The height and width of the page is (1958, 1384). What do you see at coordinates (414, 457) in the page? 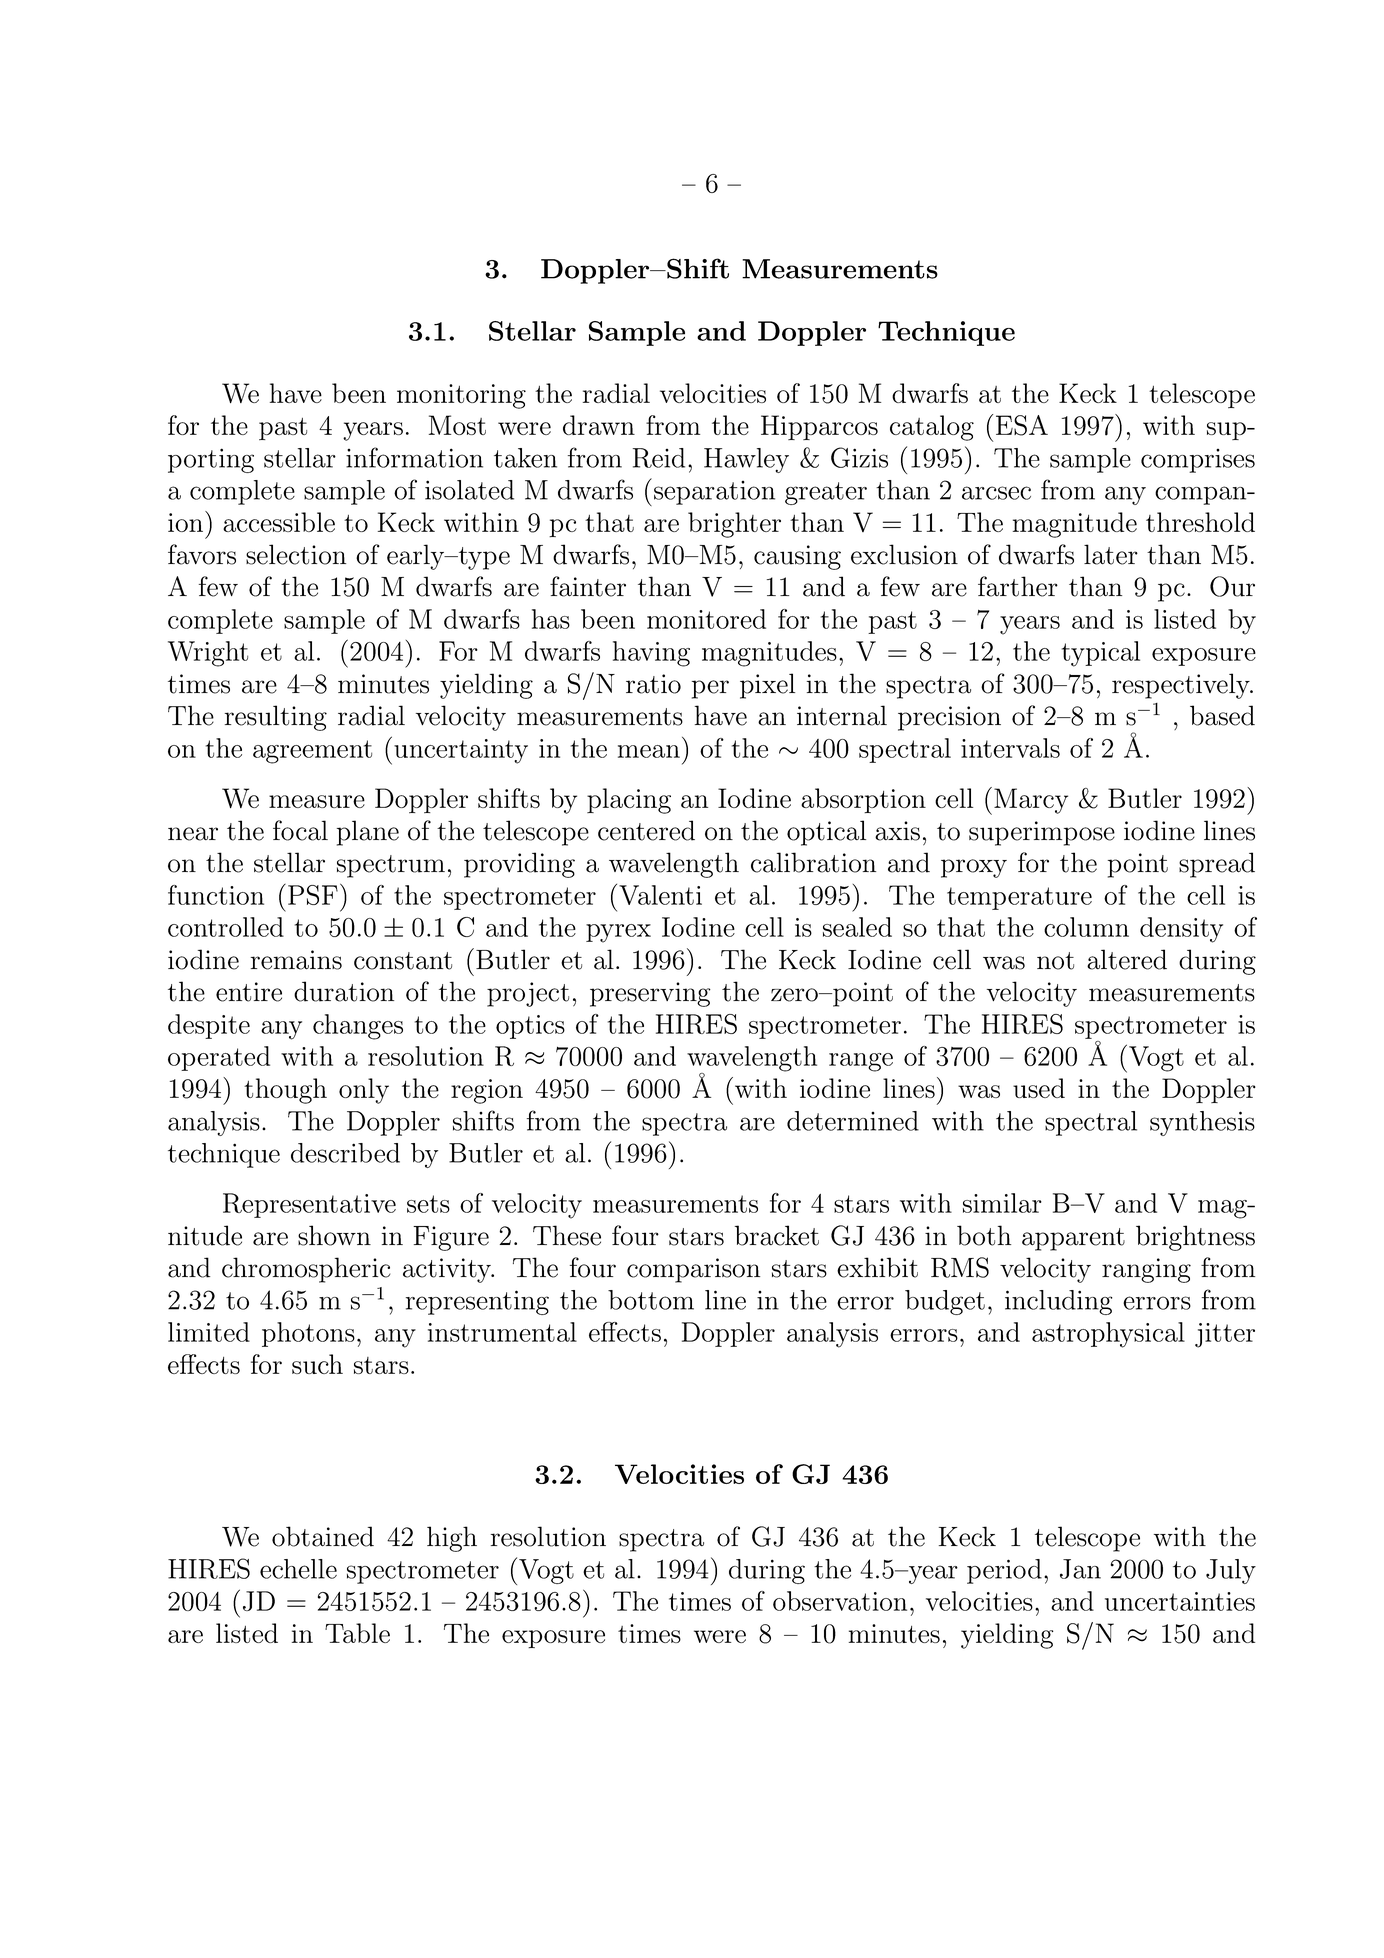
I see `information` at bounding box center [414, 457].
